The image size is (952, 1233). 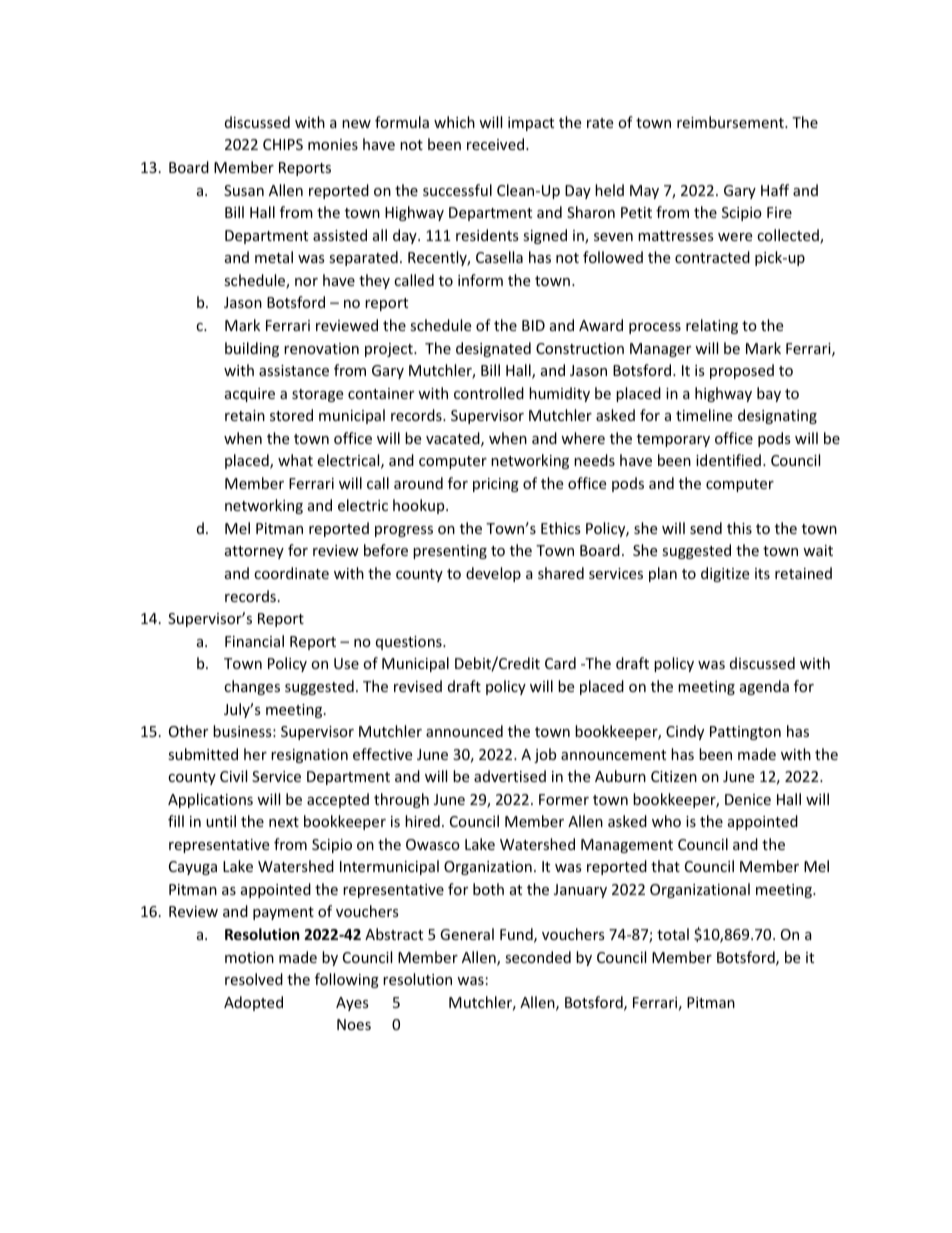 I want to click on reimbursement, so click(x=731, y=122).
